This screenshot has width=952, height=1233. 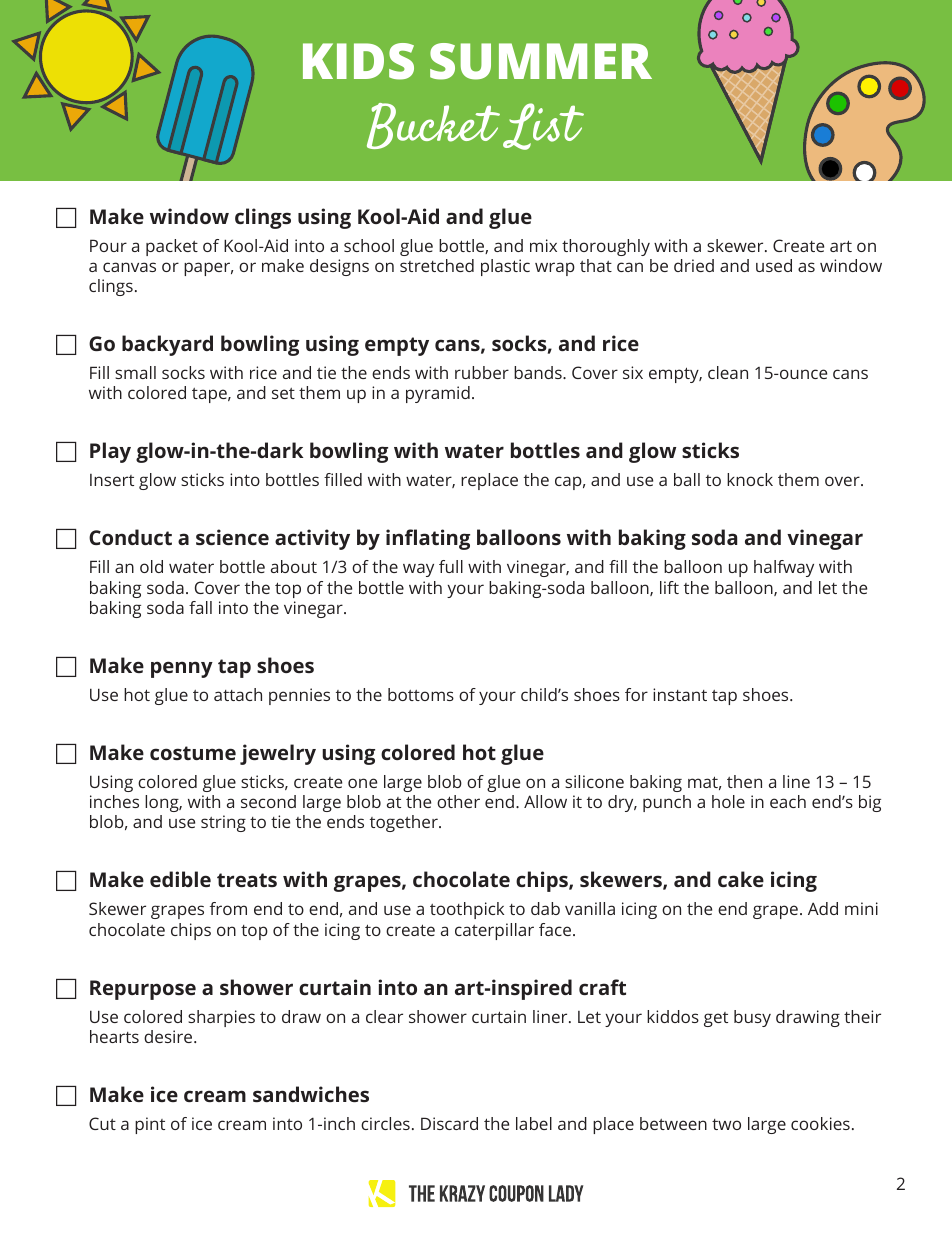 What do you see at coordinates (449, 1123) in the screenshot?
I see `Discard` at bounding box center [449, 1123].
